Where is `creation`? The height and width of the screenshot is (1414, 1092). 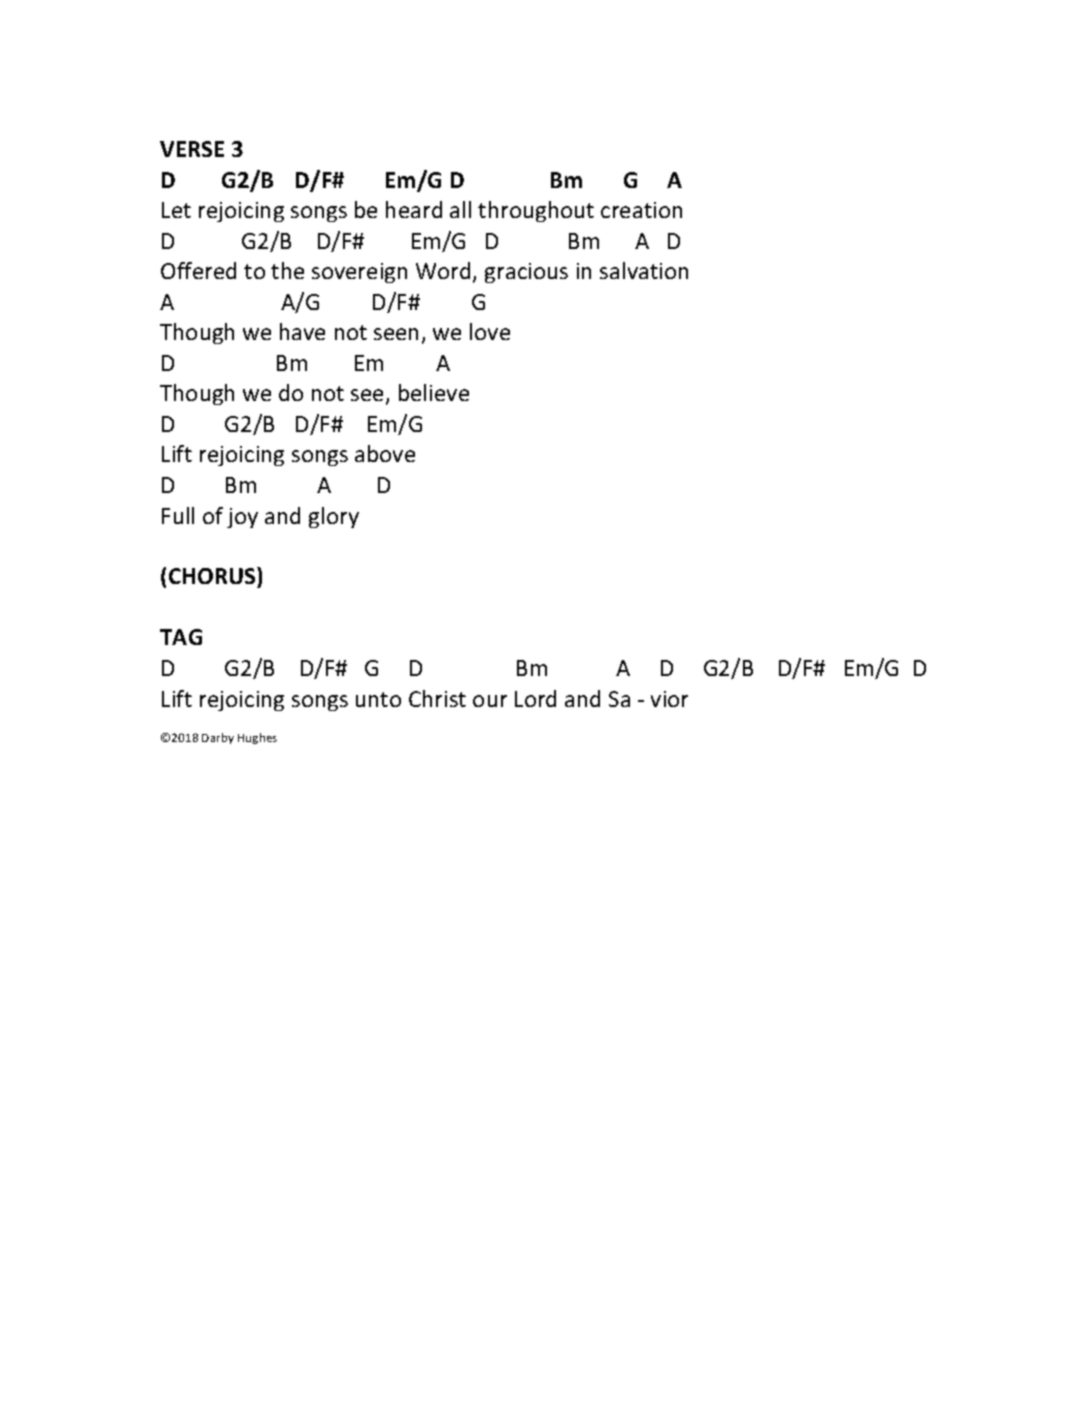
creation is located at coordinates (641, 210).
